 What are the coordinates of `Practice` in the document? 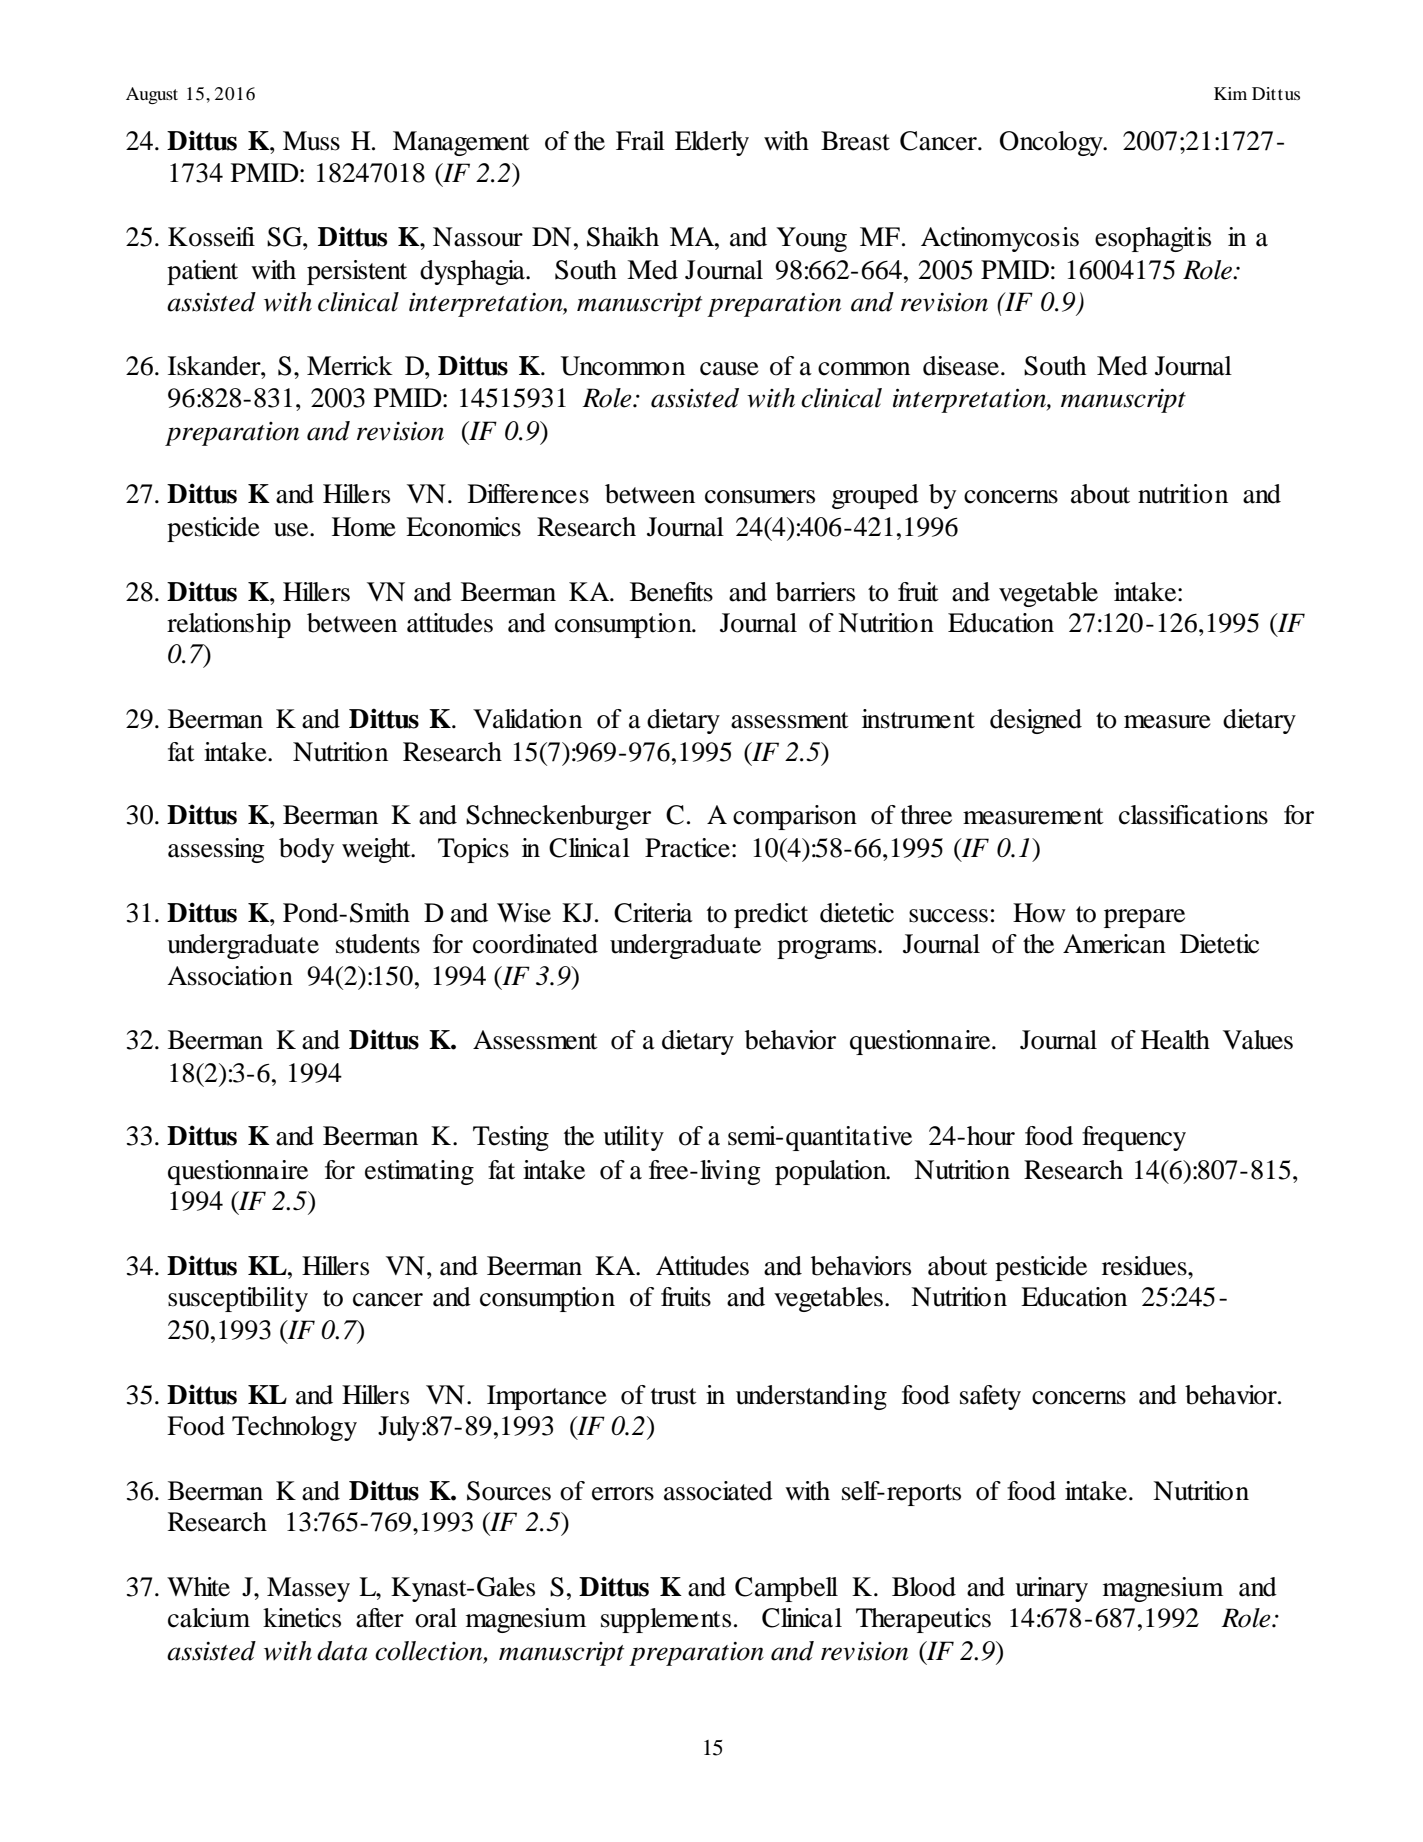 It's located at (687, 848).
